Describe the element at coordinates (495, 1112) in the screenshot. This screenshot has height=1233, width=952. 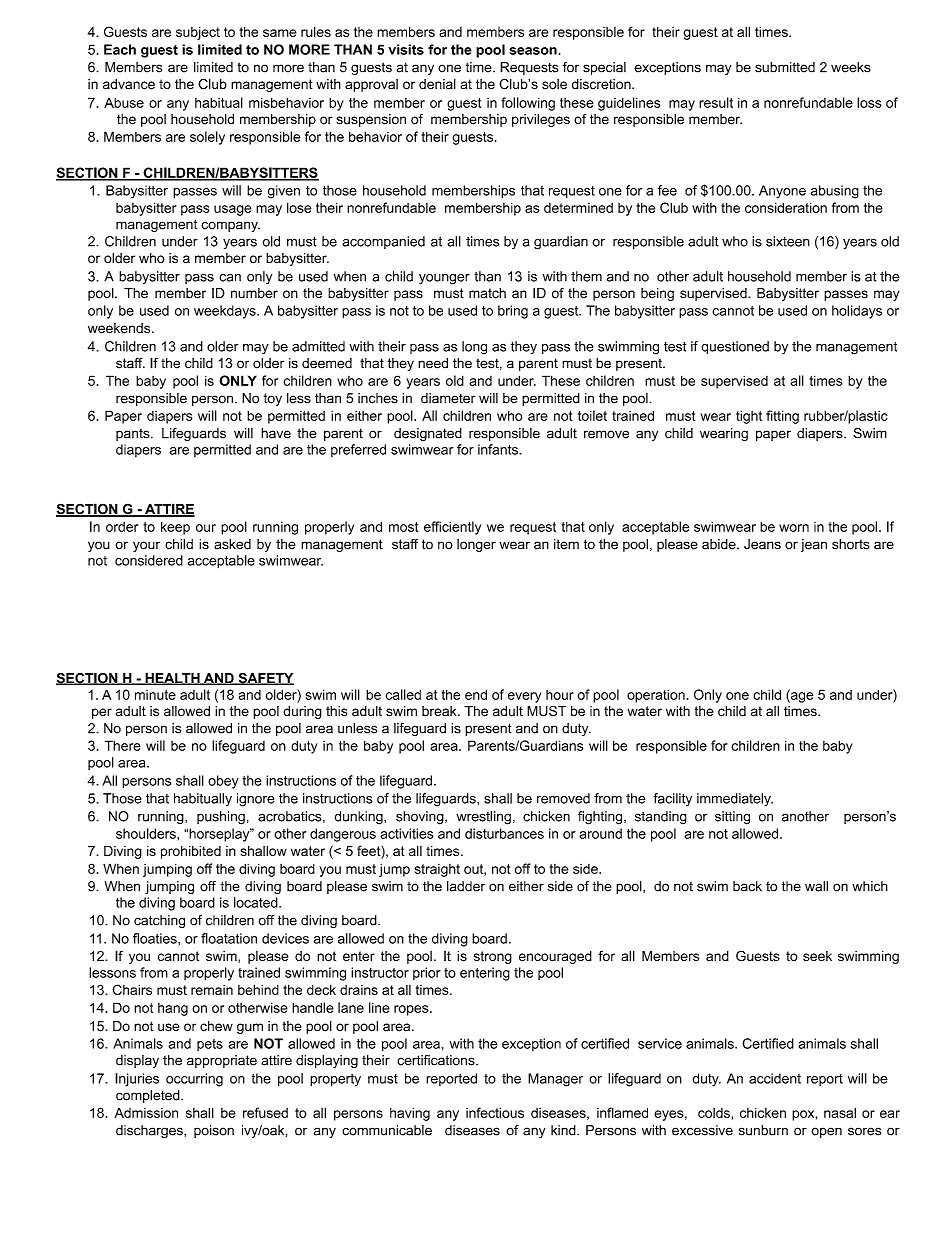
I see `infectious` at that location.
